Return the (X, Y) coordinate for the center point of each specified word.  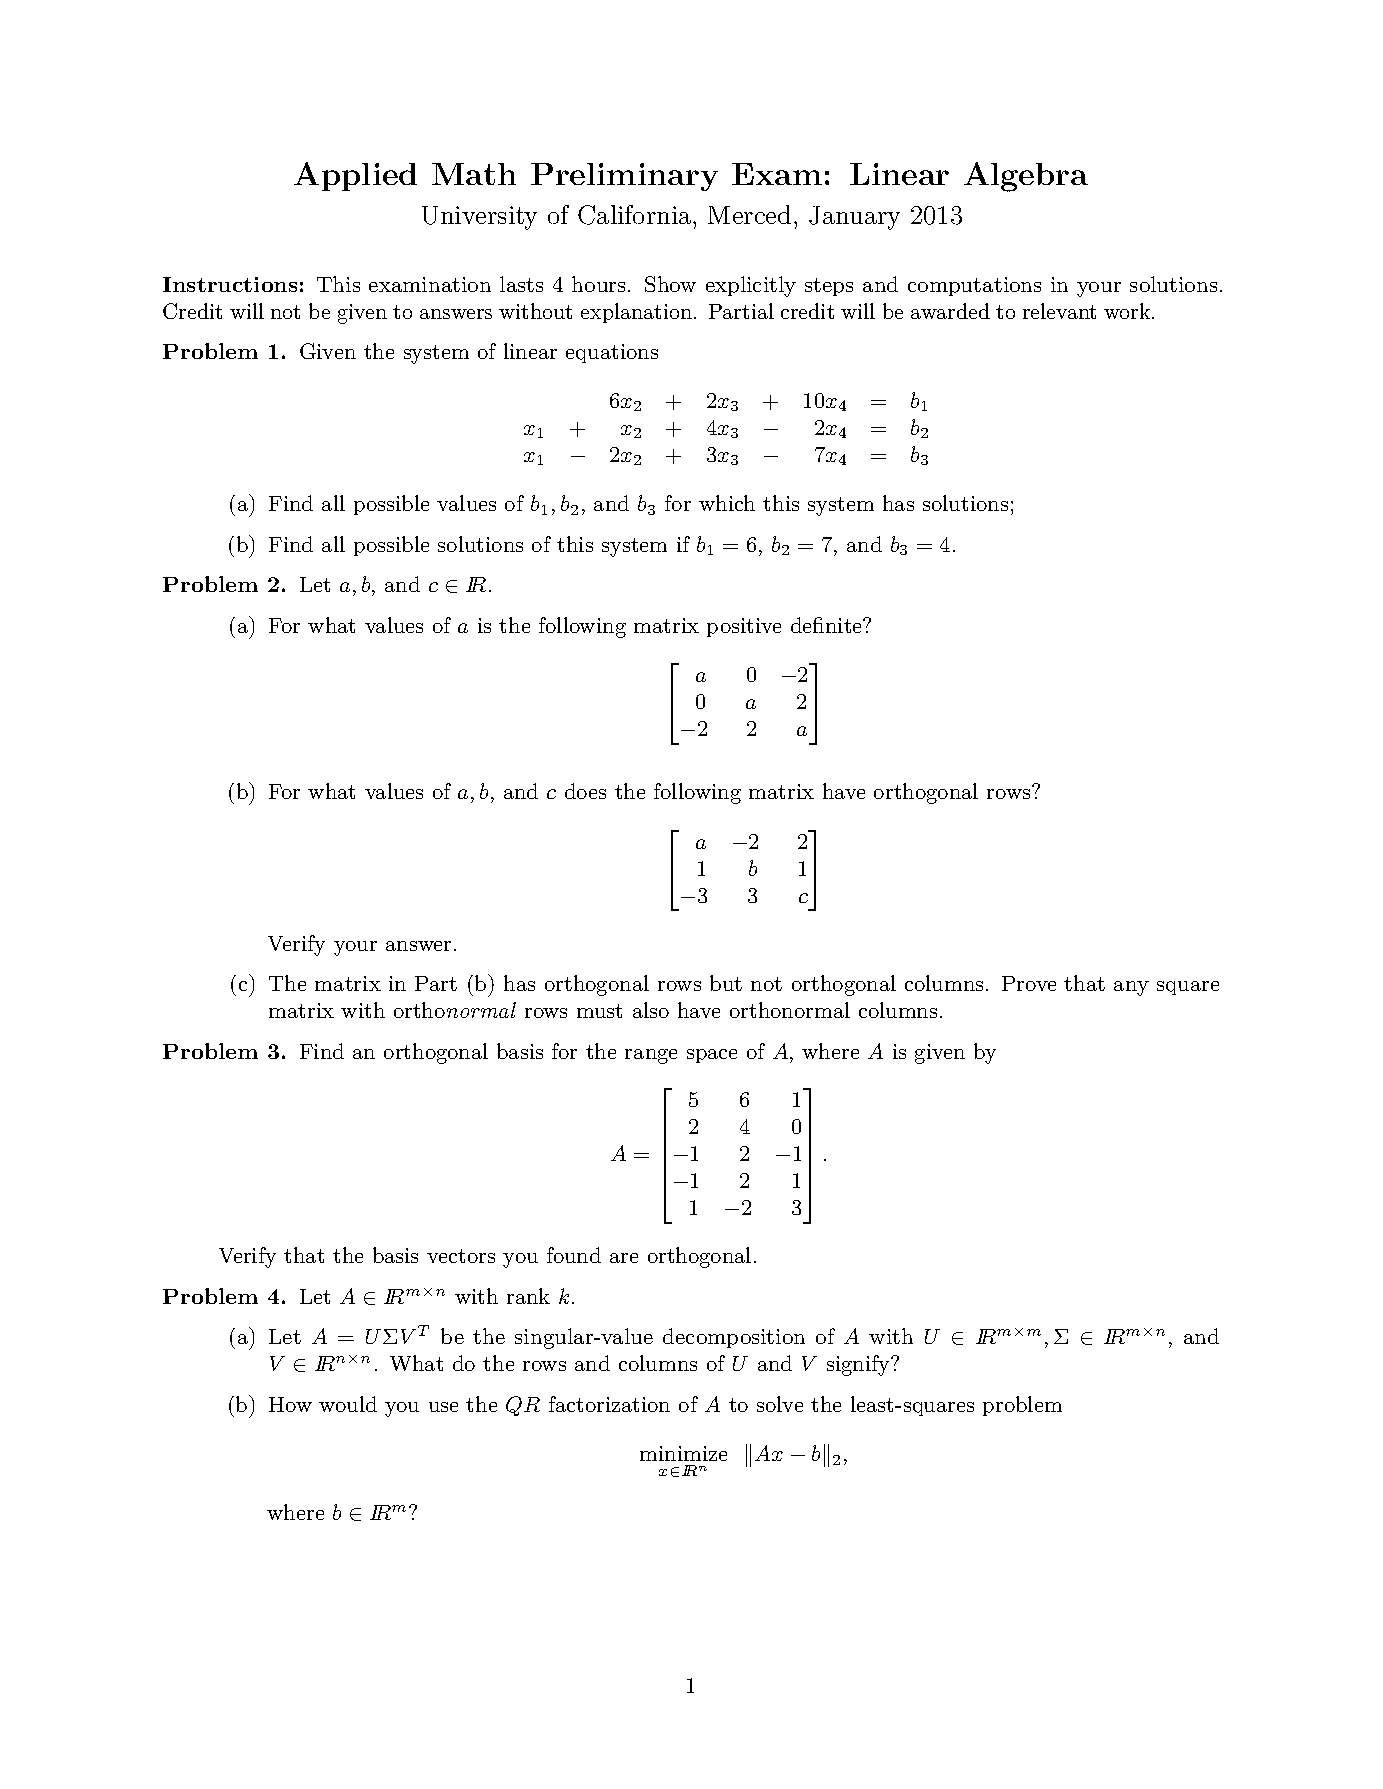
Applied (355, 176)
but (726, 983)
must (599, 1011)
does (585, 791)
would (348, 1404)
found (574, 1255)
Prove (1029, 983)
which (727, 503)
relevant (1059, 311)
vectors (461, 1256)
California (636, 215)
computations (974, 286)
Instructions (230, 284)
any (1131, 988)
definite (827, 625)
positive (744, 627)
